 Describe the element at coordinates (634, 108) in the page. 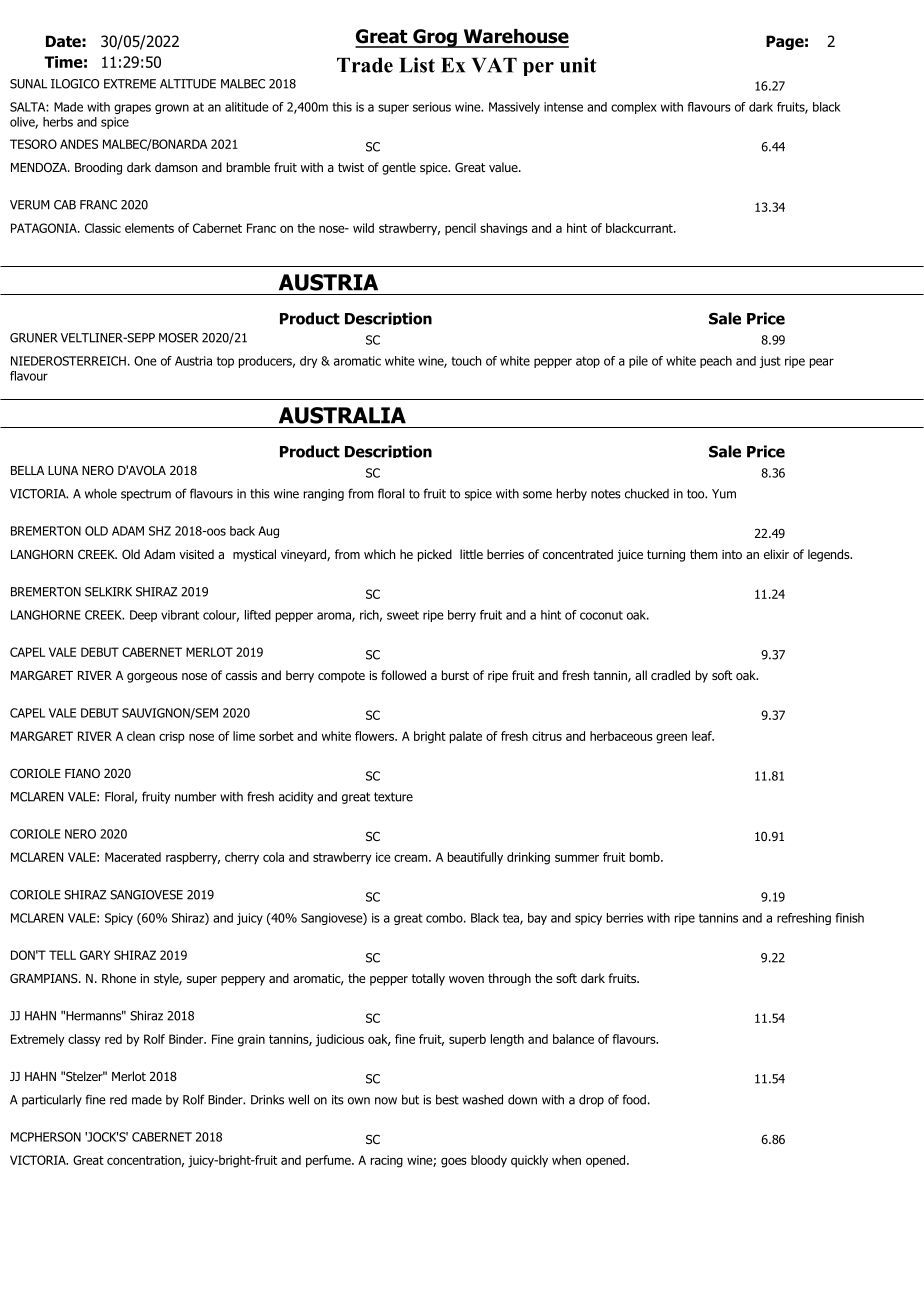

I see `complex` at that location.
